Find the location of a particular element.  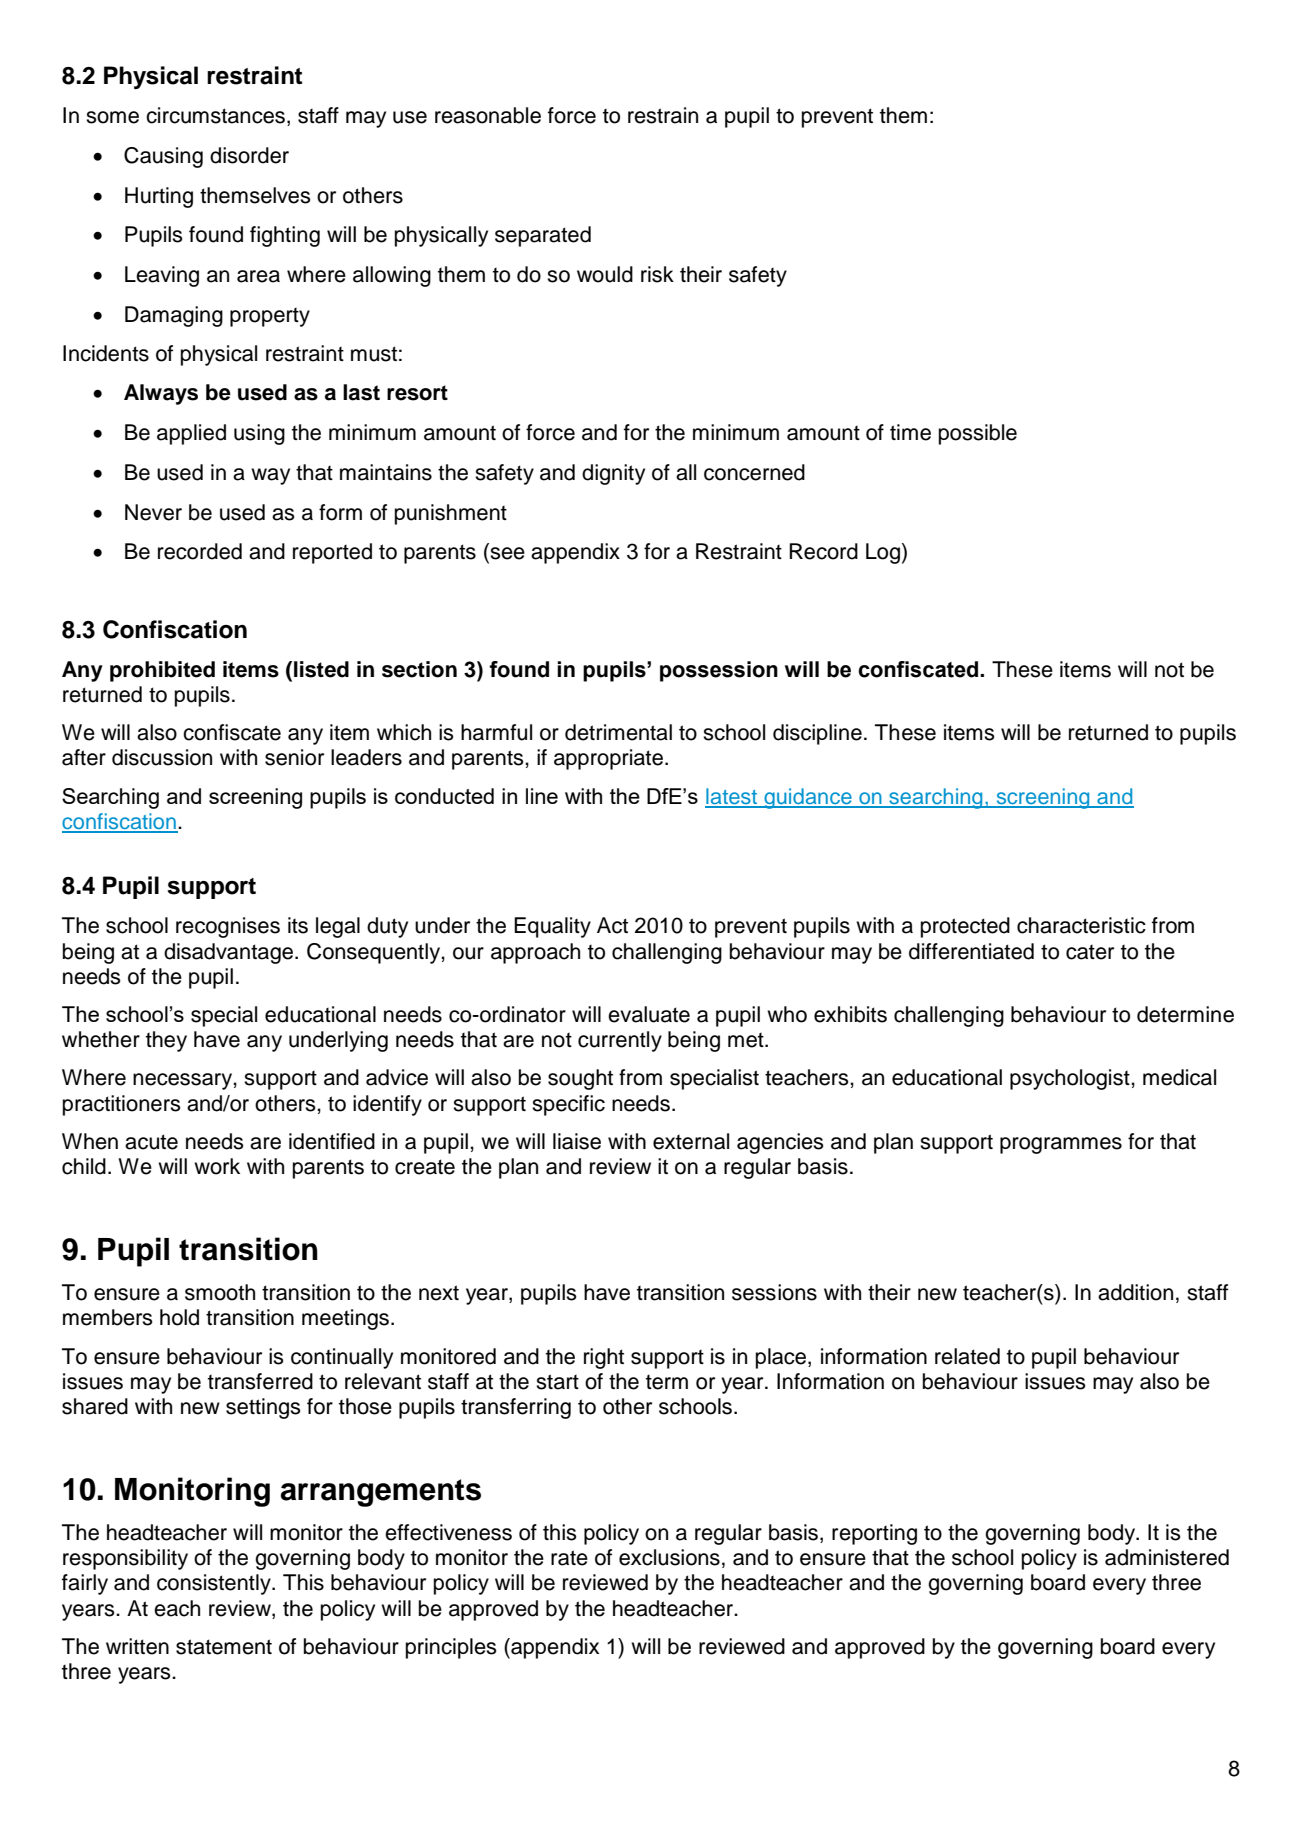

exclusions is located at coordinates (669, 1557).
